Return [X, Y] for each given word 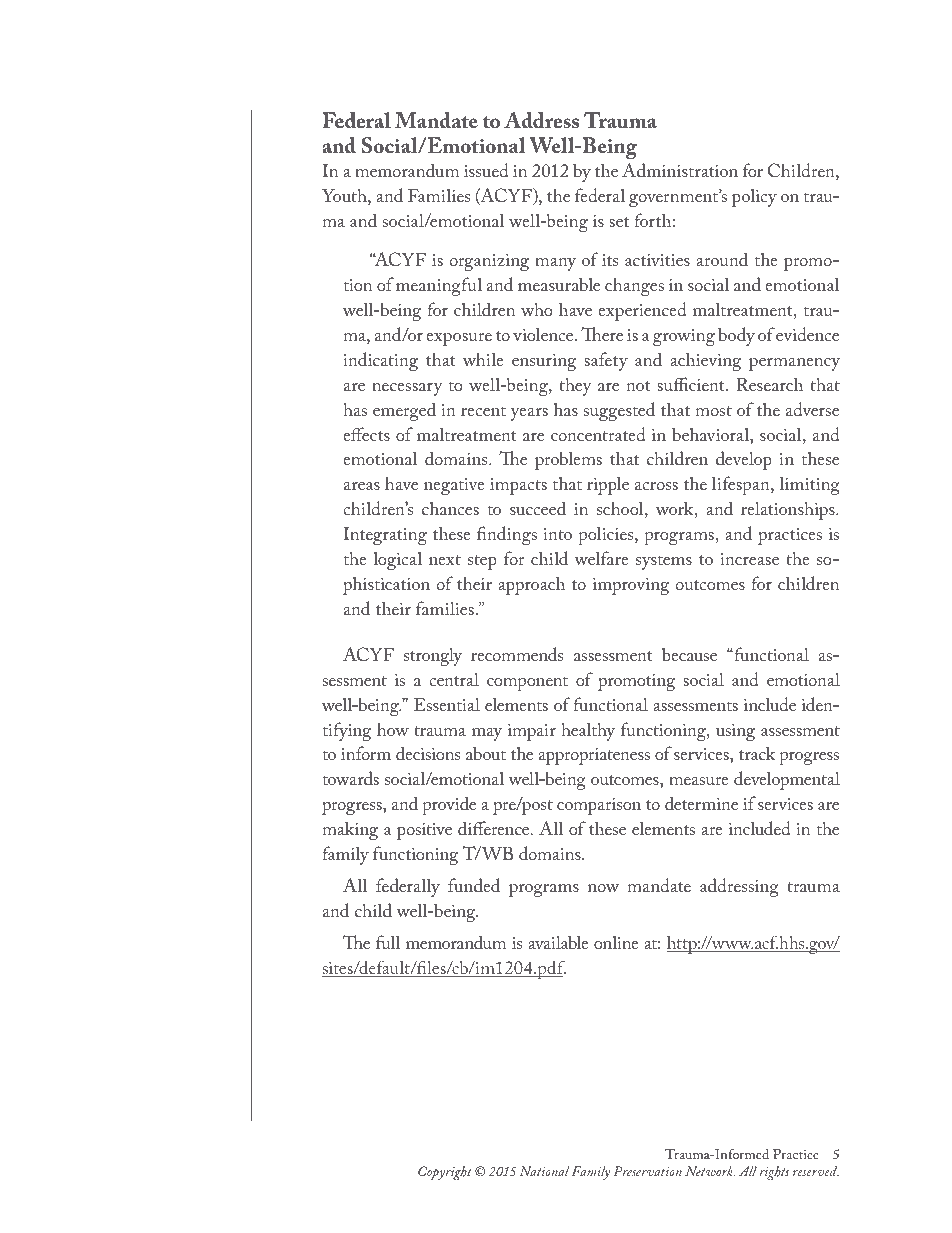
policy [754, 198]
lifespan [742, 485]
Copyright [445, 1173]
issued [486, 170]
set [619, 222]
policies [607, 535]
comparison [599, 806]
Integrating [385, 535]
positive [424, 831]
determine [701, 803]
